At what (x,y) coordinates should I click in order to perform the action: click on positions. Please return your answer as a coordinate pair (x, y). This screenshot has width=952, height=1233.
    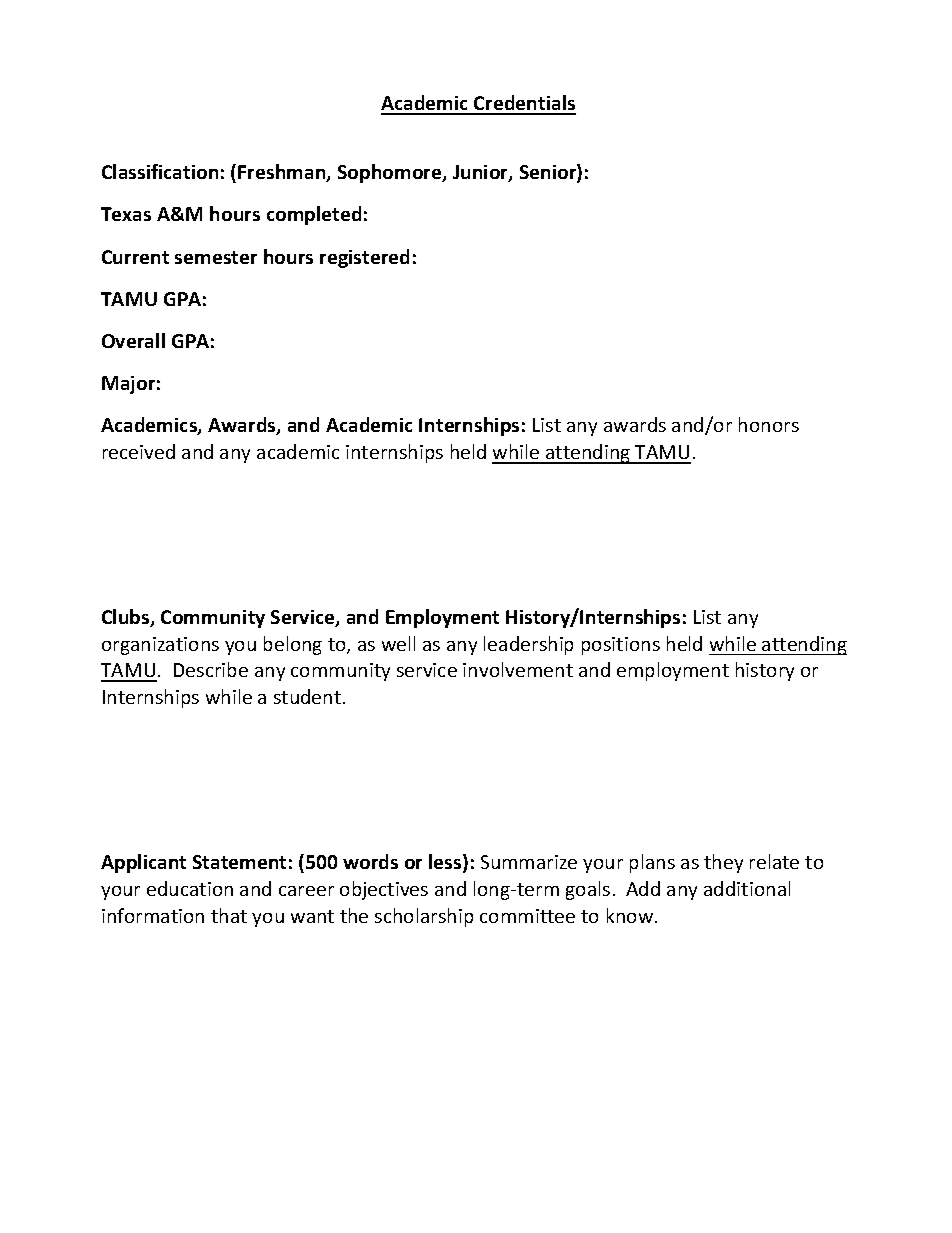
    Looking at the image, I should click on (621, 646).
